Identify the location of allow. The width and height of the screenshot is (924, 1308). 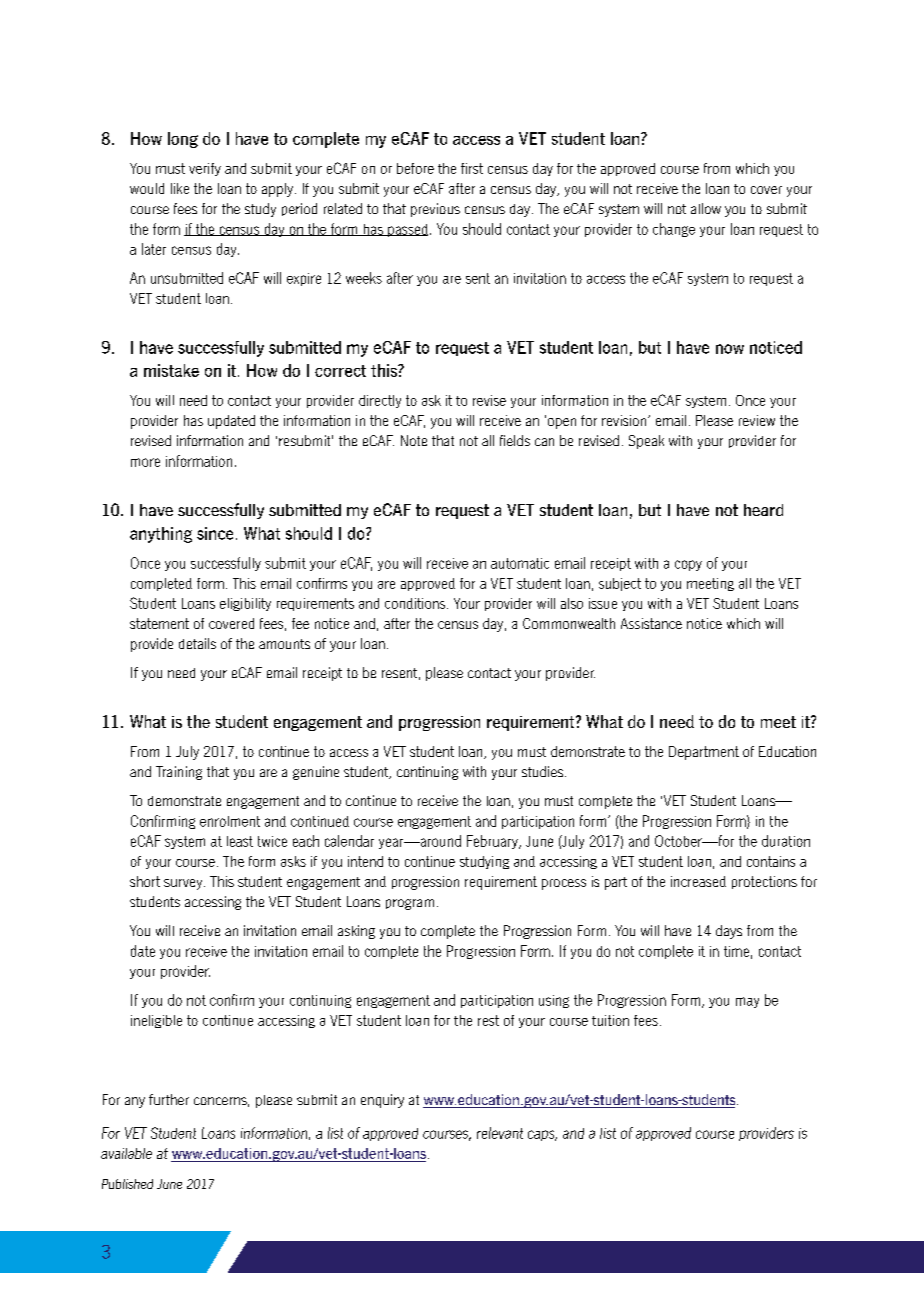
(706, 208).
